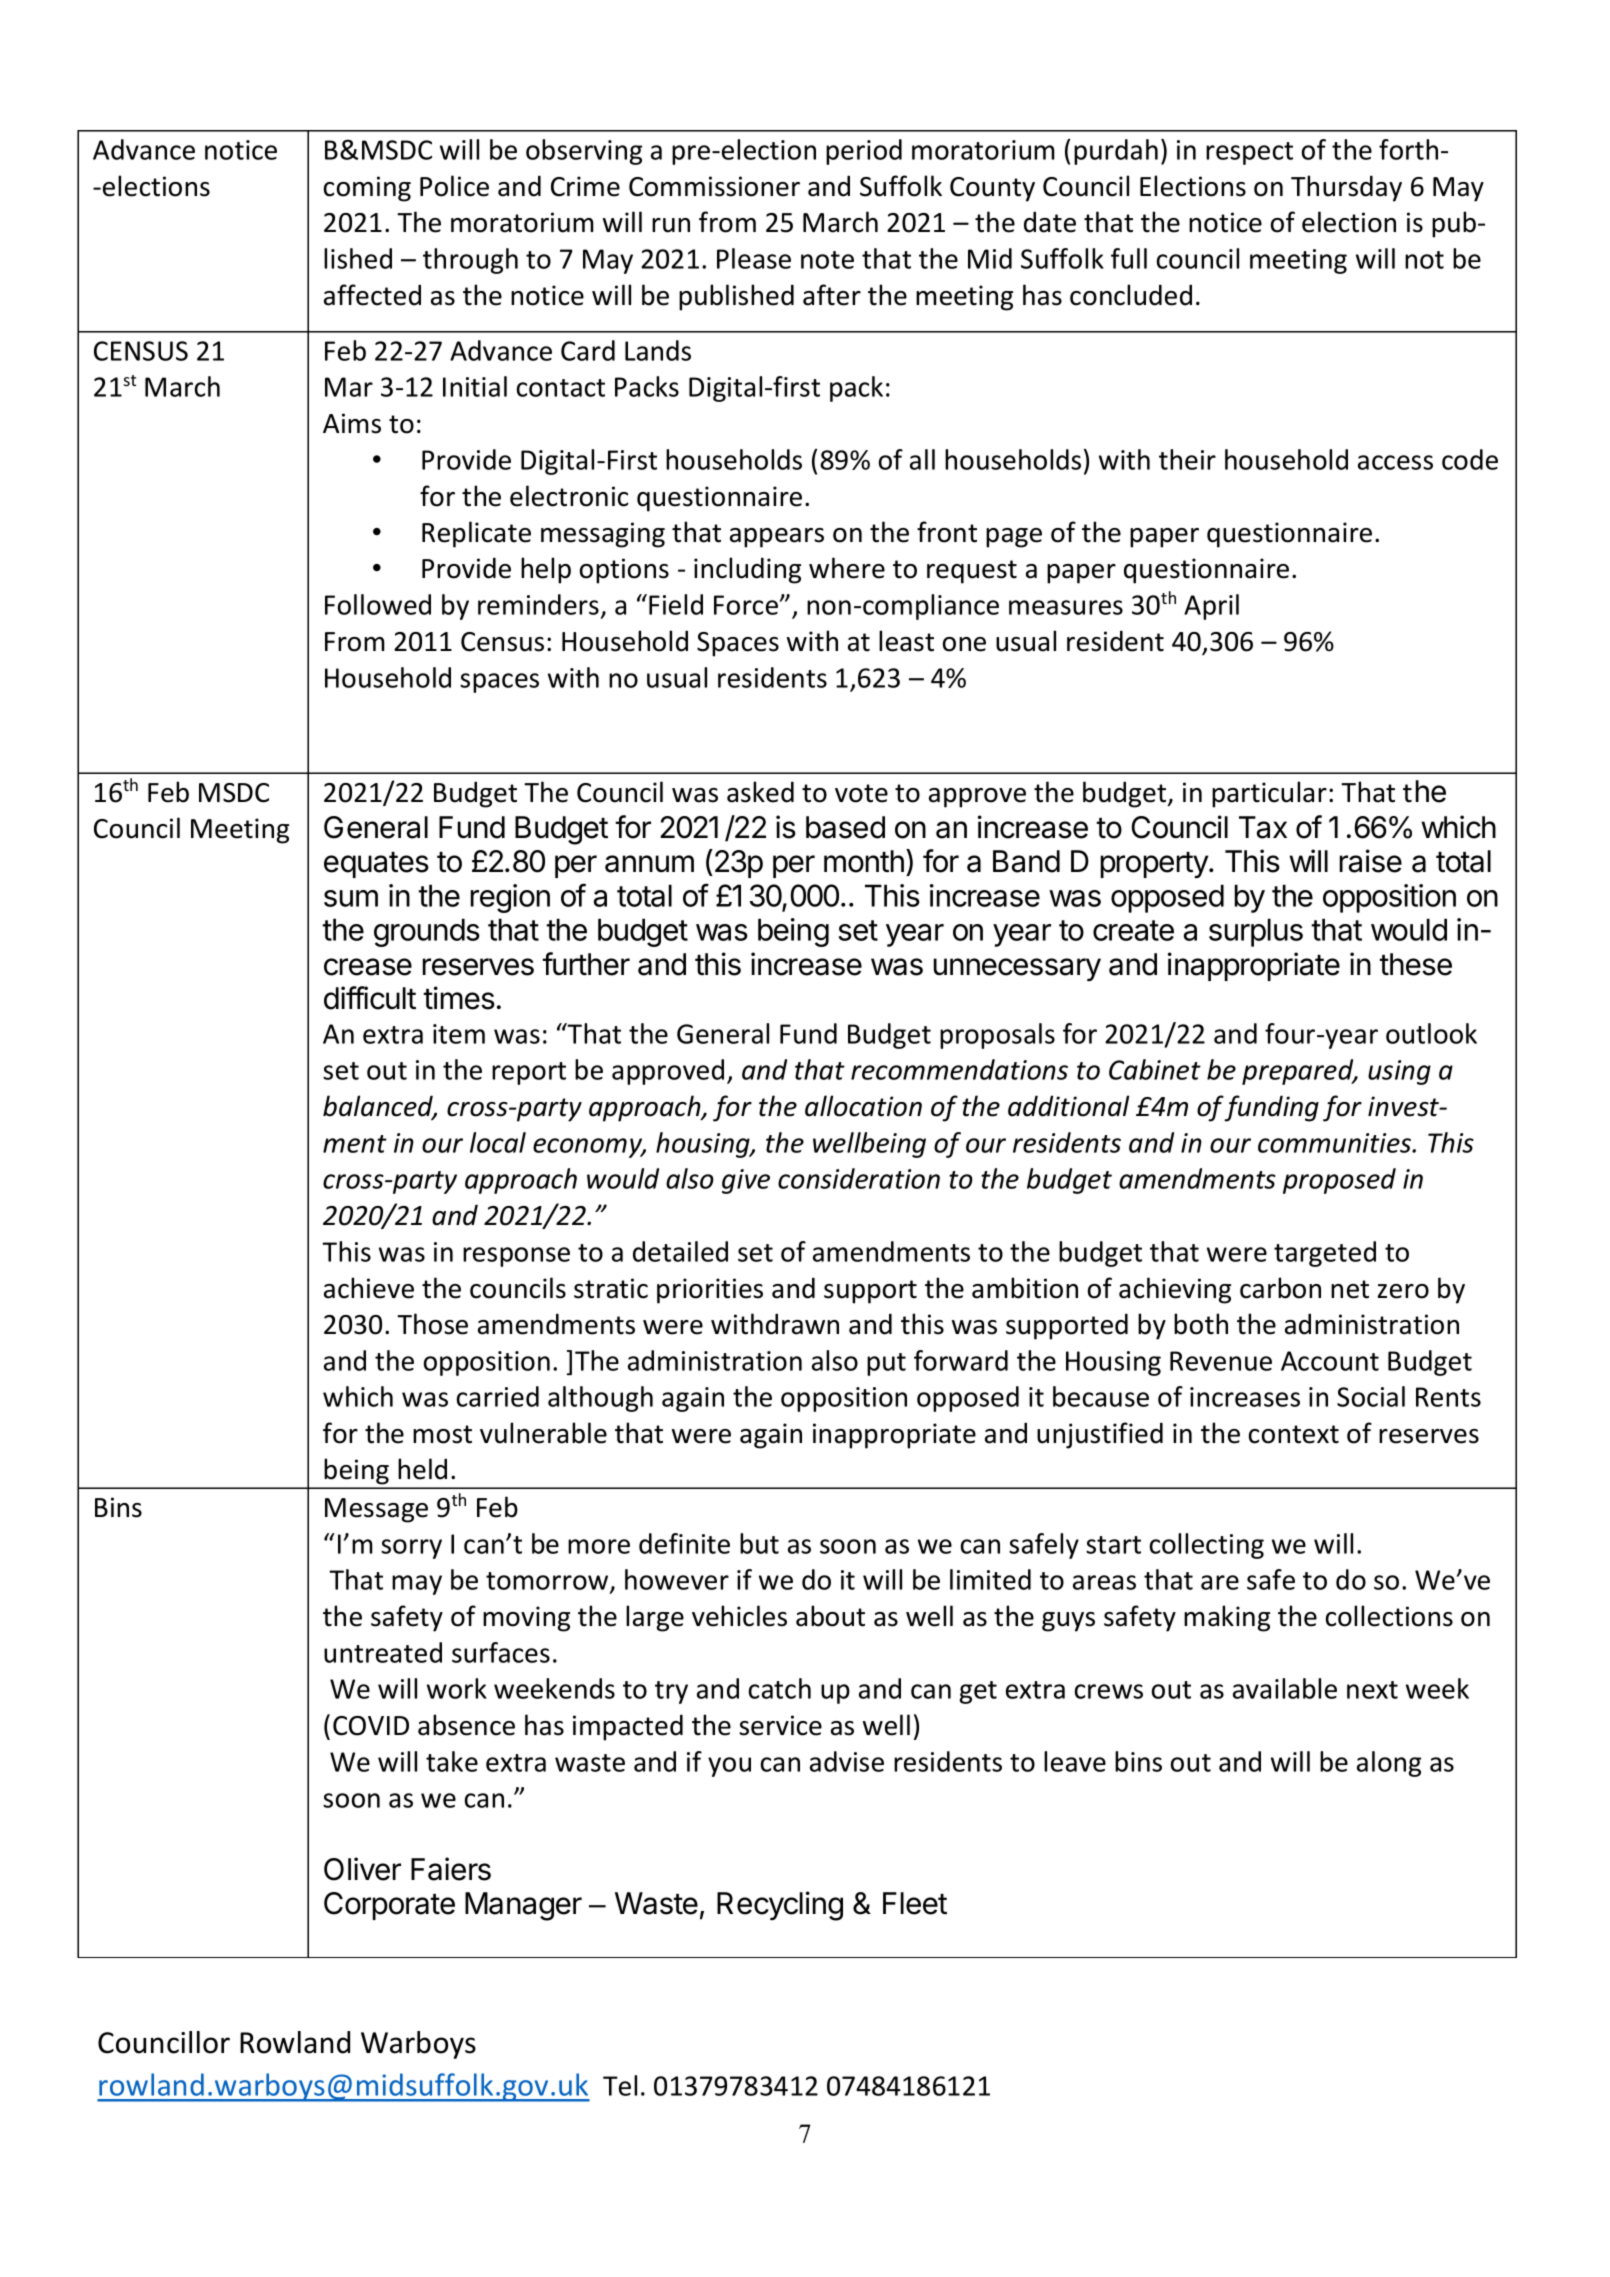  What do you see at coordinates (1389, 1764) in the screenshot?
I see `along` at bounding box center [1389, 1764].
